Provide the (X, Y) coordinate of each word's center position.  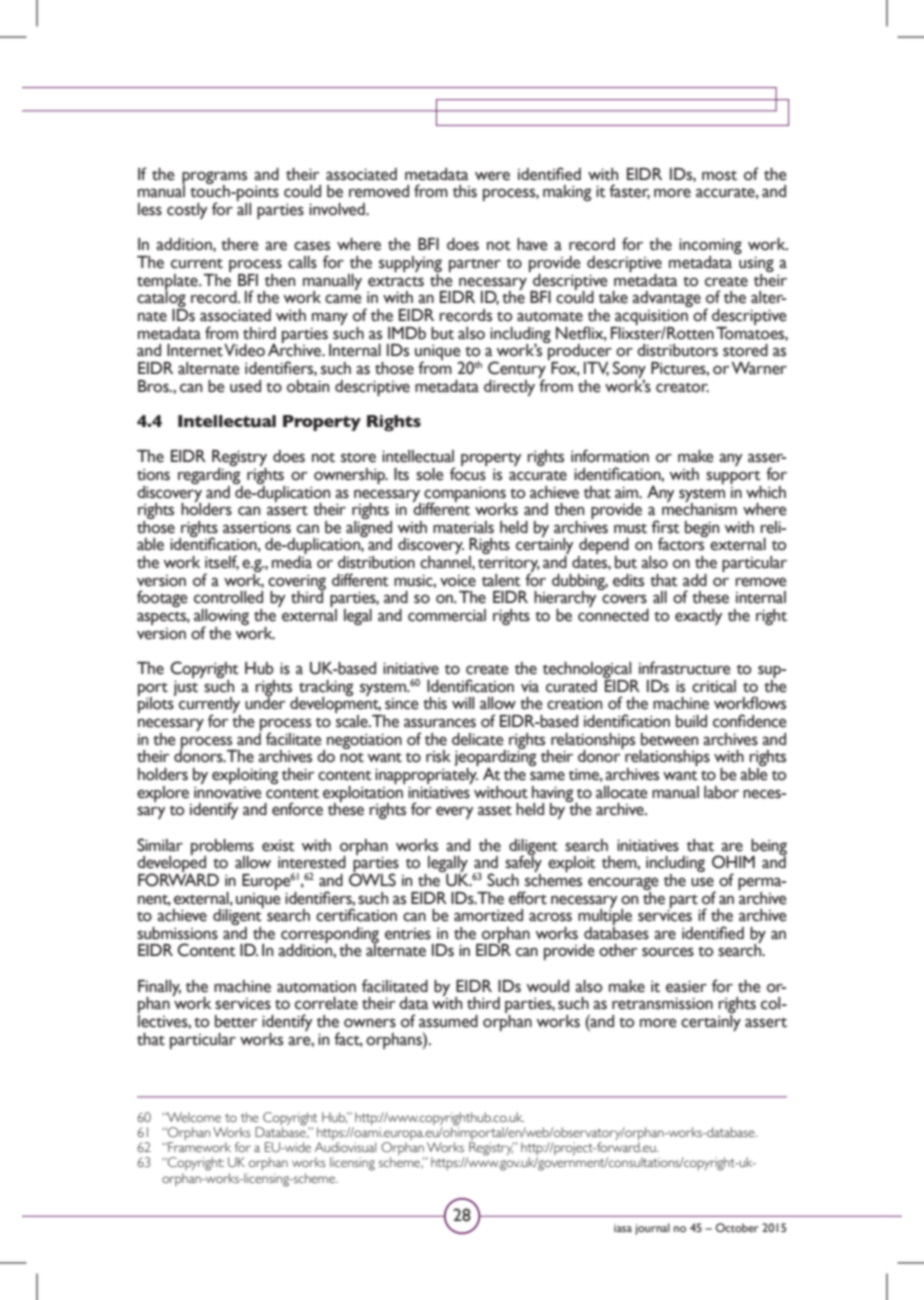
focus (468, 473)
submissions (177, 933)
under (265, 702)
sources (668, 952)
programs (214, 178)
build (691, 721)
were (492, 176)
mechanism (699, 508)
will (463, 703)
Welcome (193, 1117)
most (719, 176)
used (245, 386)
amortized (488, 915)
